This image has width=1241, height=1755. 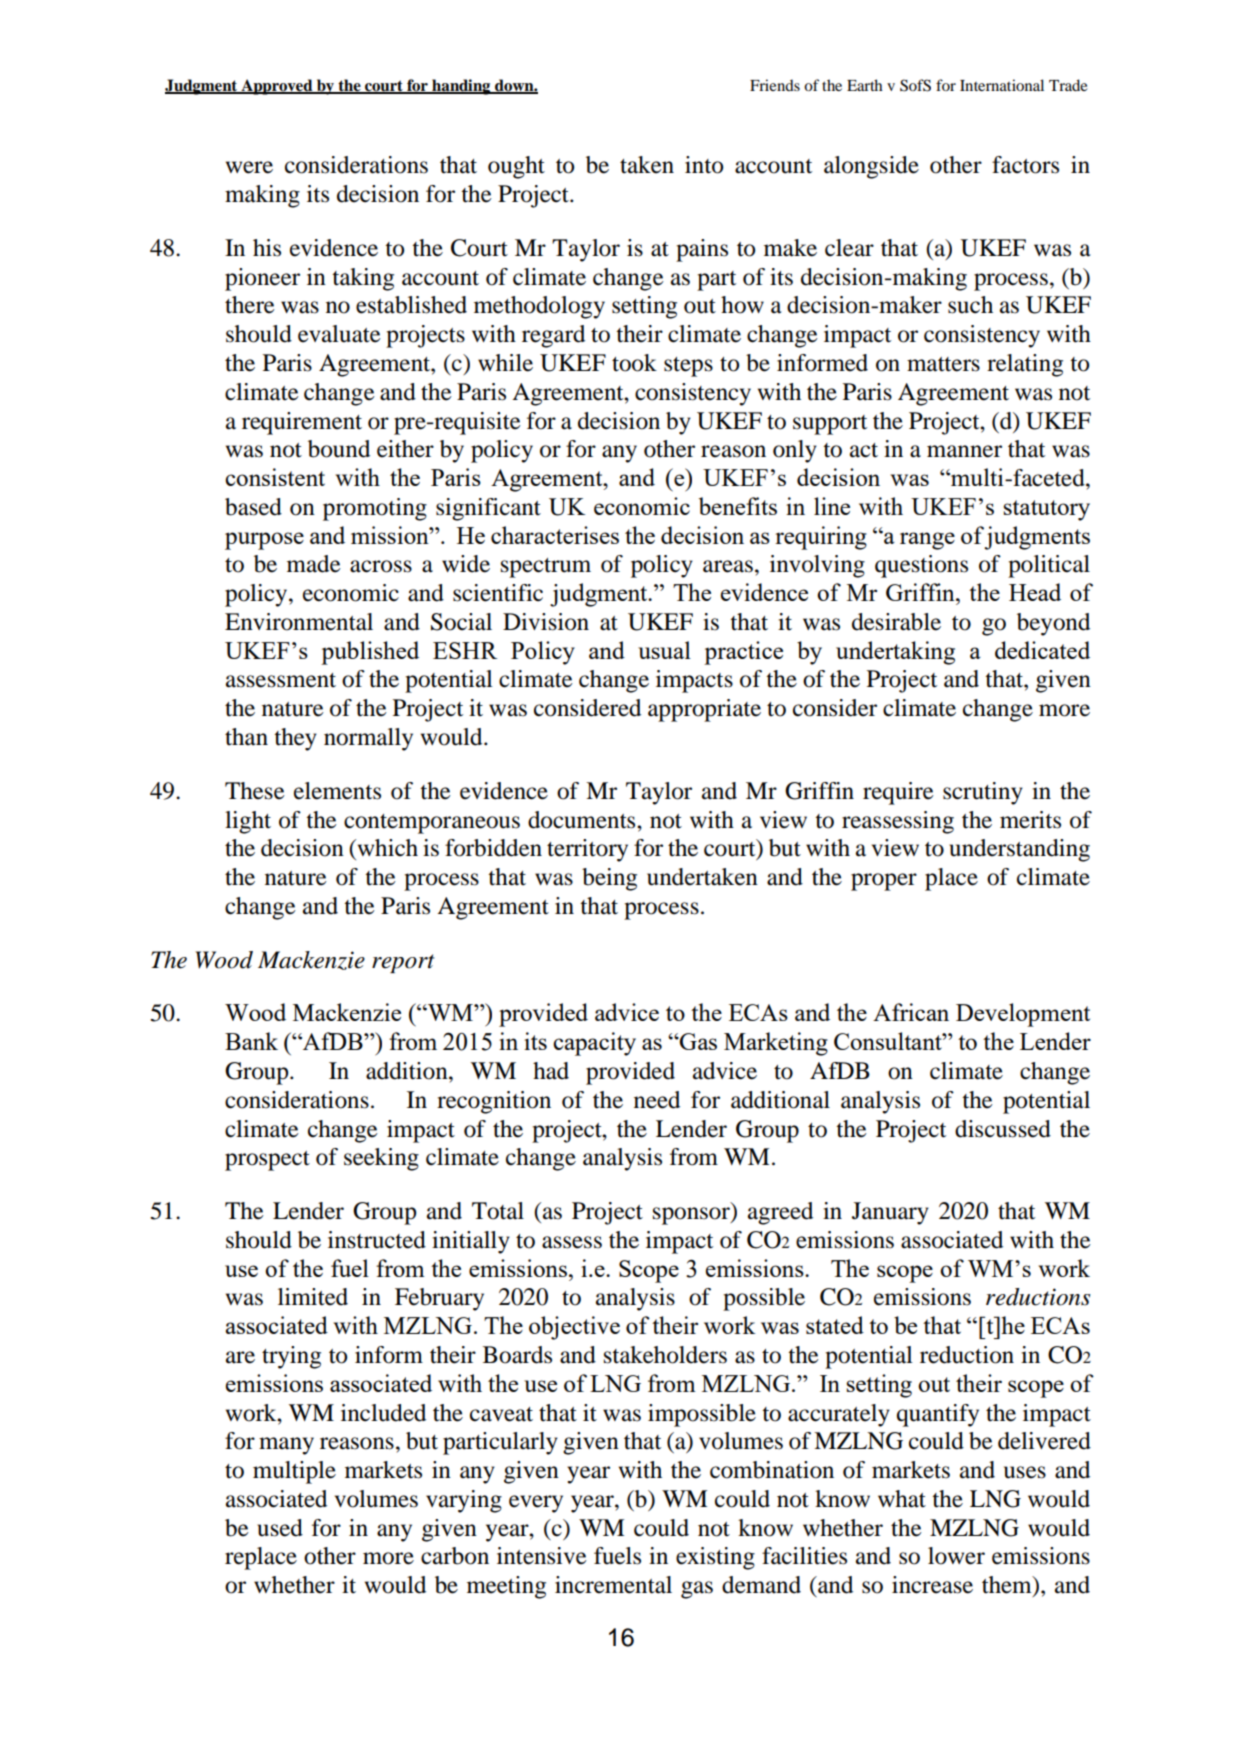 What do you see at coordinates (983, 793) in the image?
I see `scrutiny` at bounding box center [983, 793].
